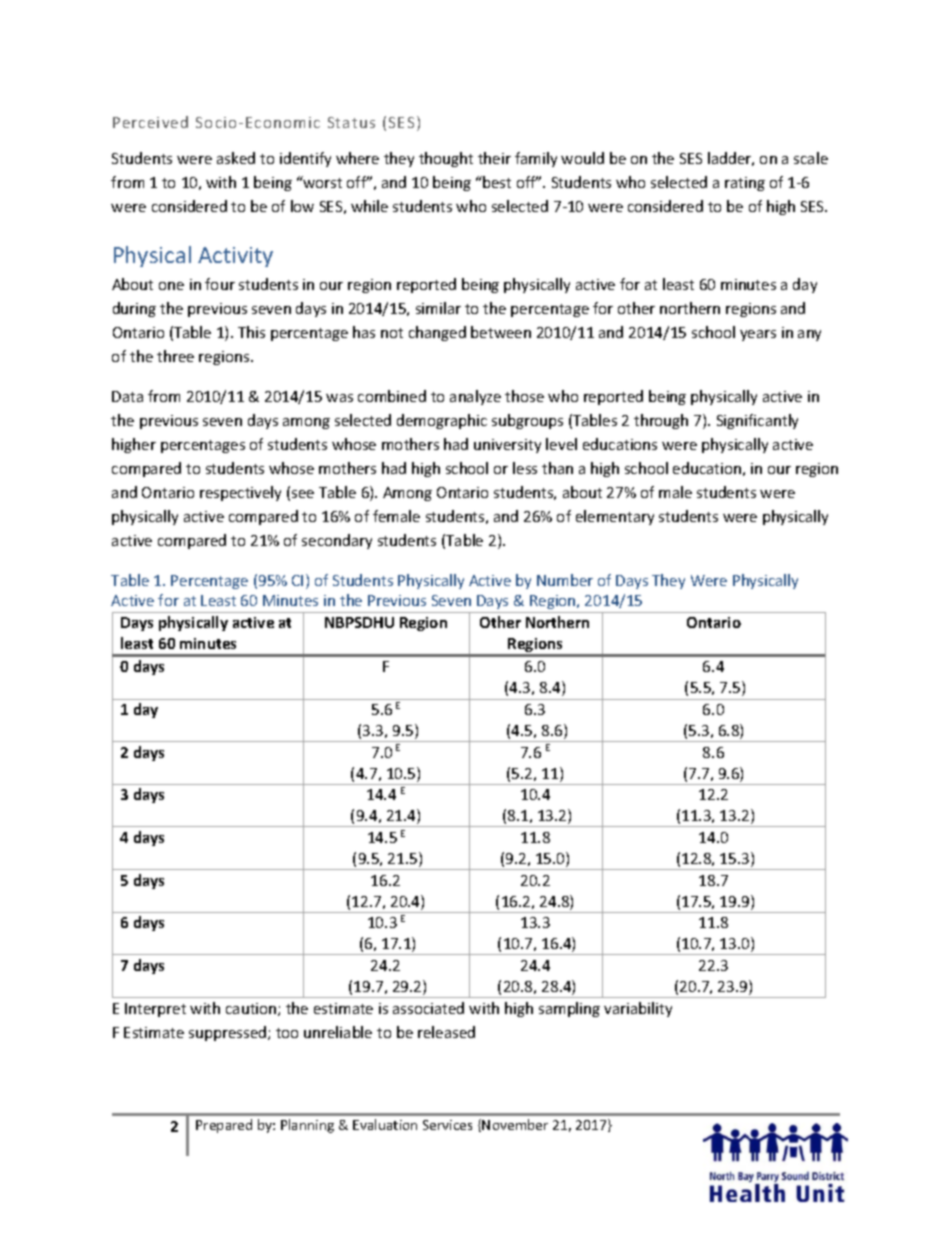 Image resolution: width=952 pixels, height=1233 pixels. What do you see at coordinates (475, 397) in the page?
I see `analyze` at bounding box center [475, 397].
